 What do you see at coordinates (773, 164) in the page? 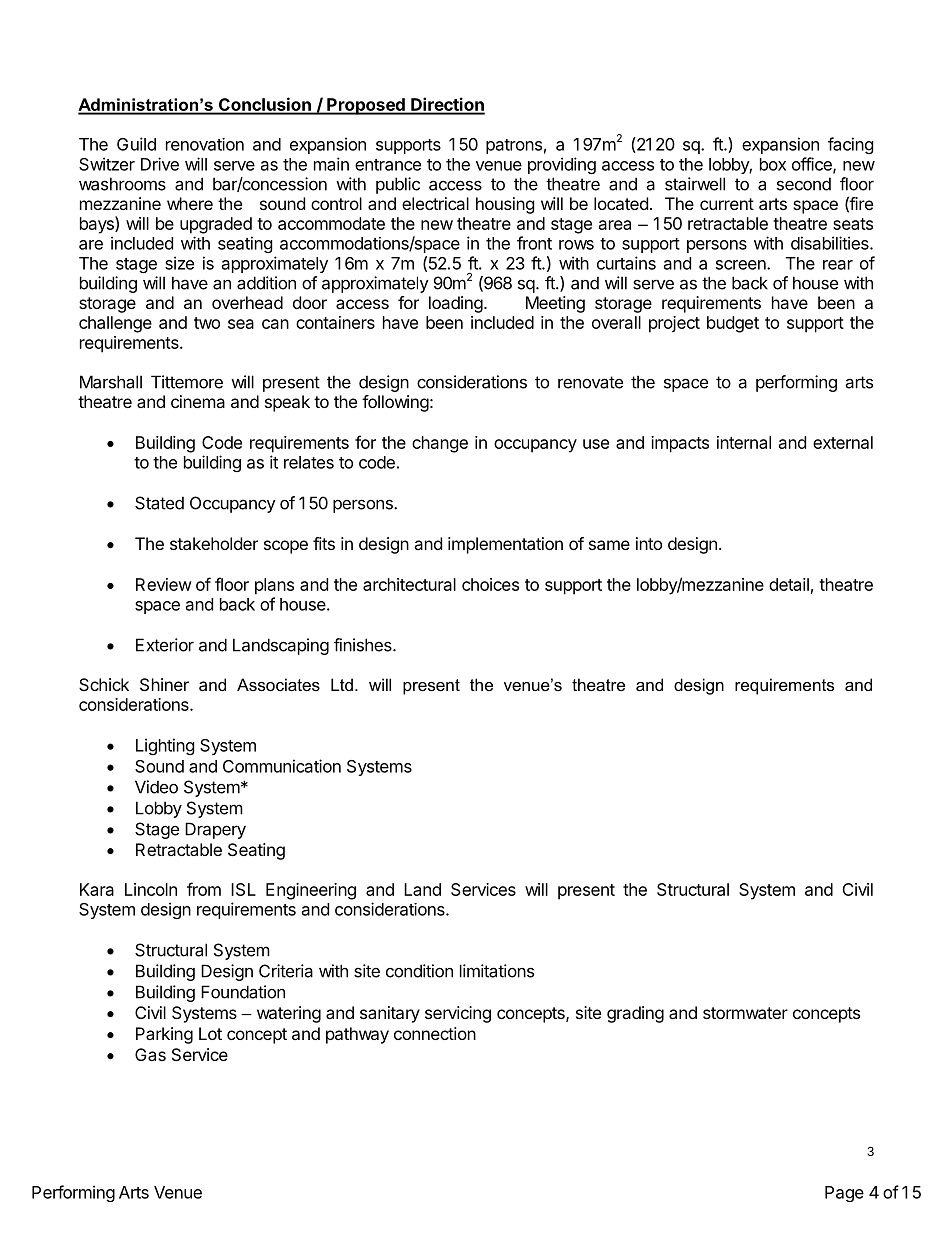
I see `box` at bounding box center [773, 164].
